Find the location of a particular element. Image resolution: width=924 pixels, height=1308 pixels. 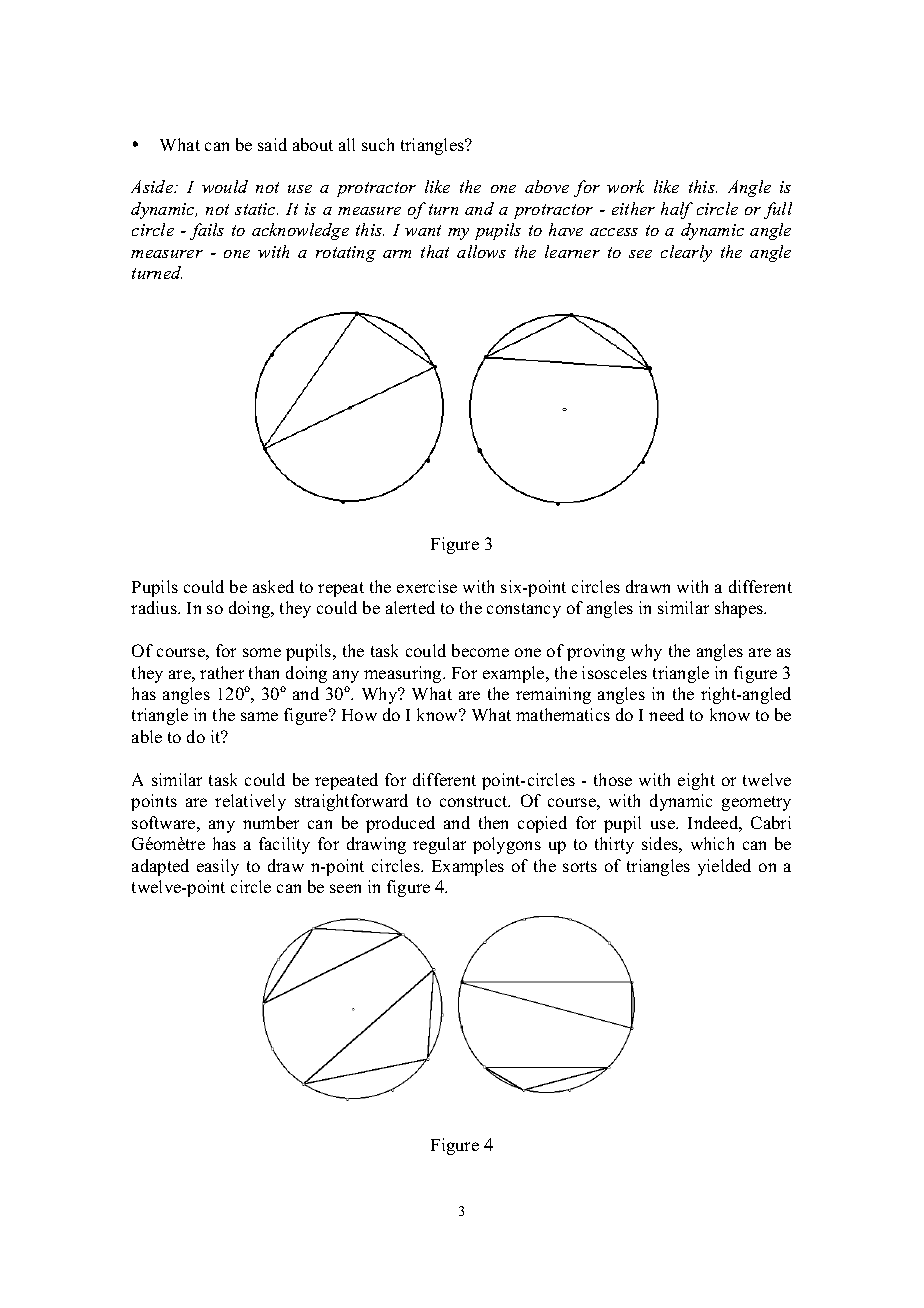

shapes is located at coordinates (740, 609).
